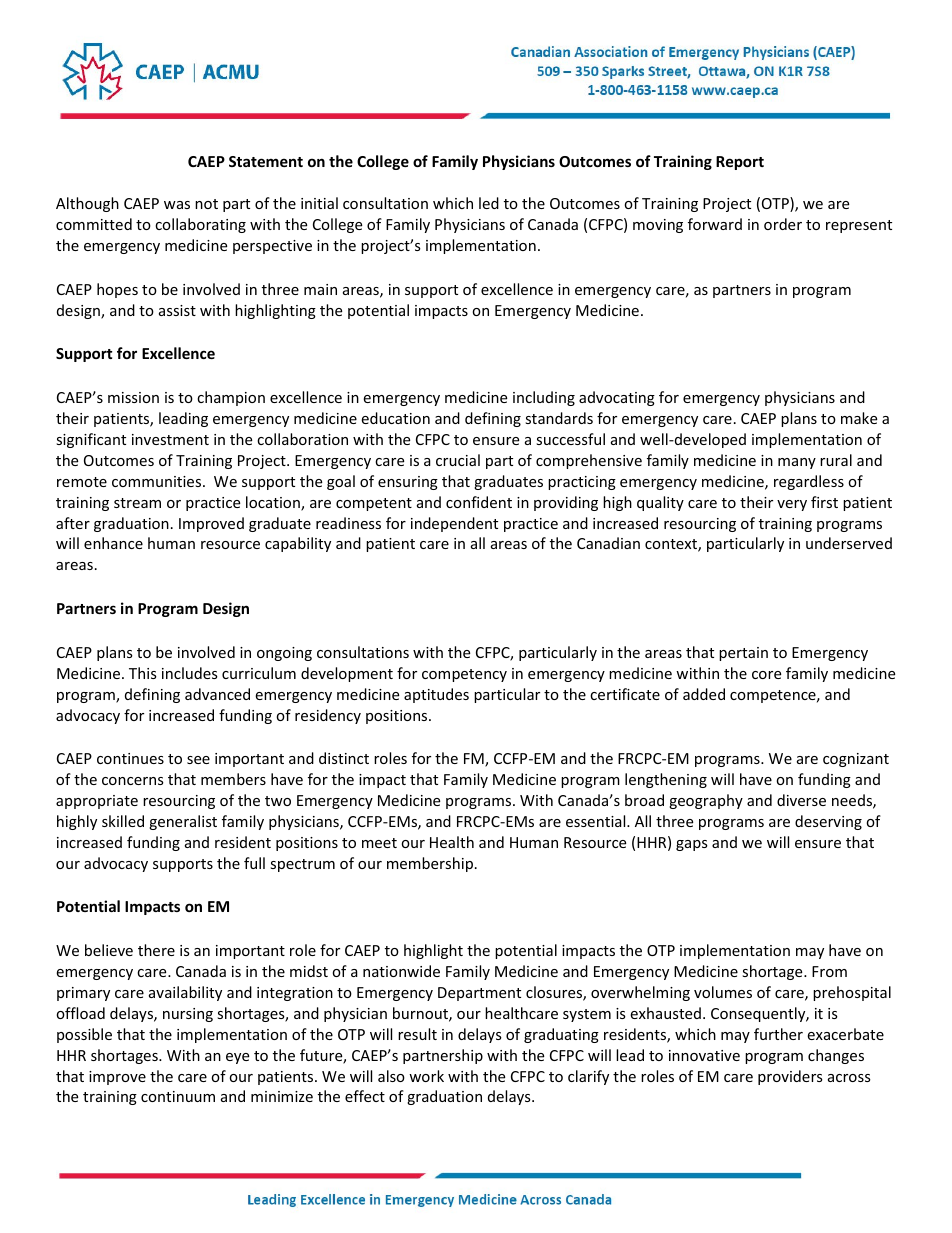  I want to click on mission, so click(133, 397).
